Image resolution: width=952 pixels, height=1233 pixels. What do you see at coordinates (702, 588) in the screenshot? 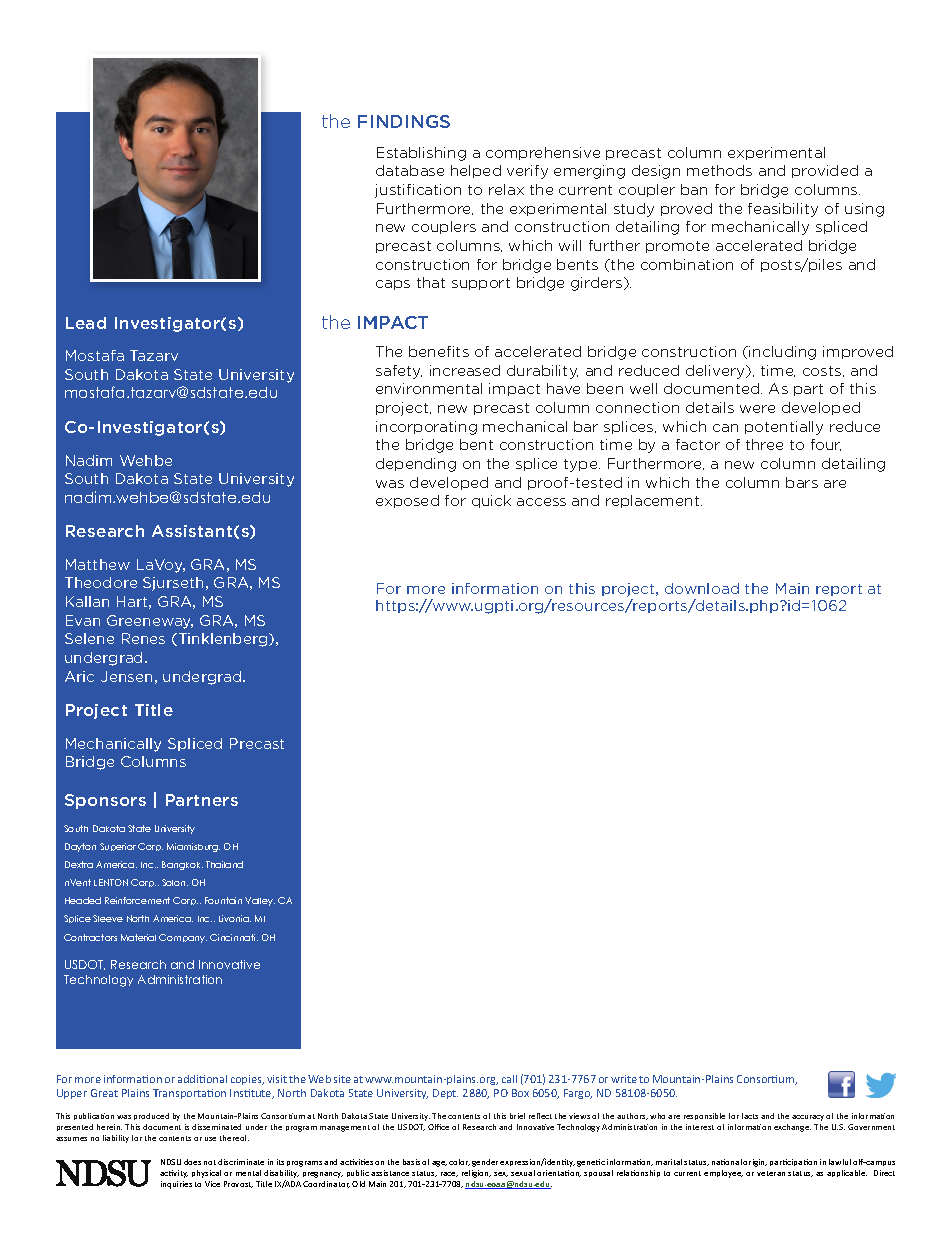
I see `download` at bounding box center [702, 588].
